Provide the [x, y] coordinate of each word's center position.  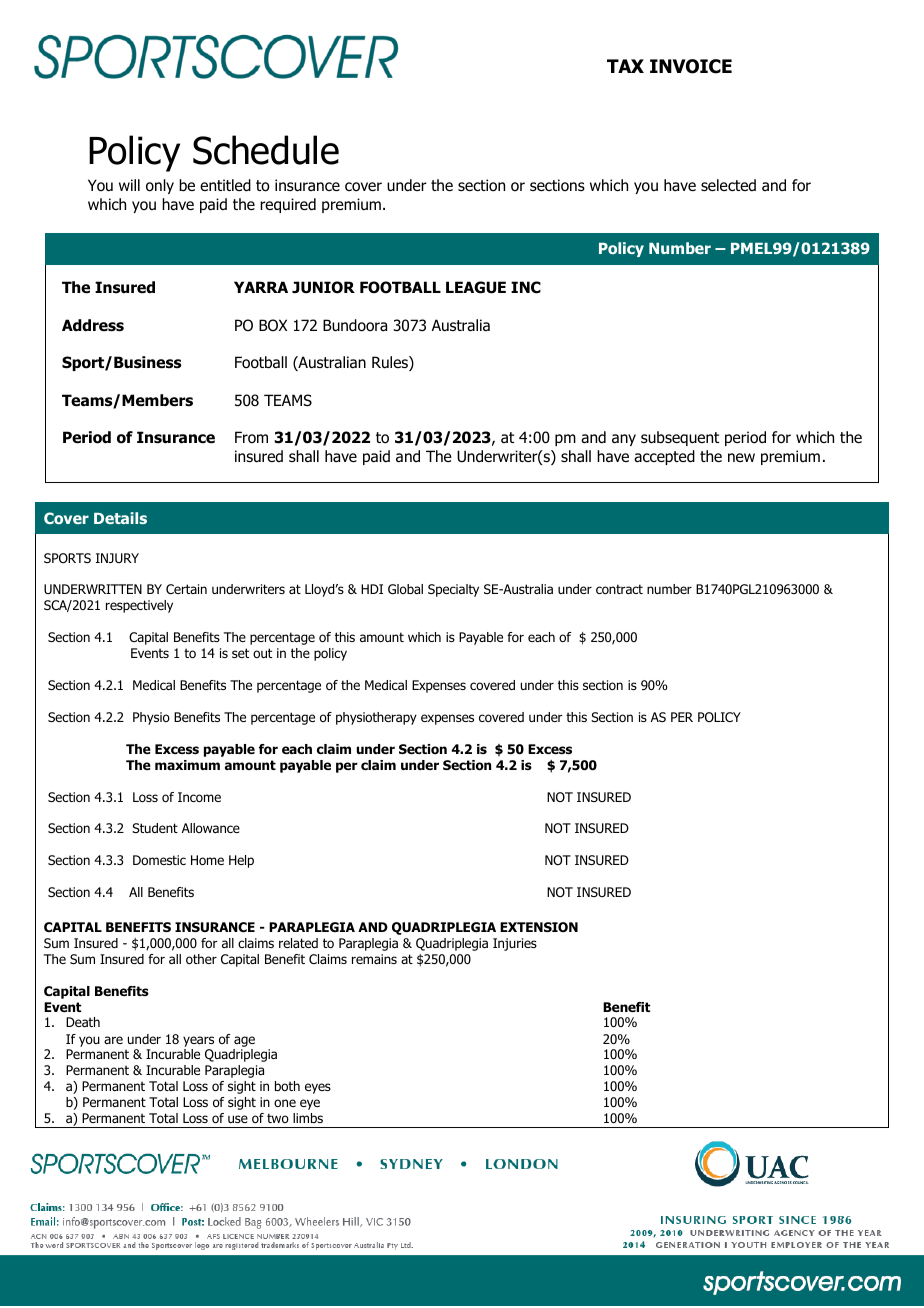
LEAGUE [476, 287]
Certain [186, 589]
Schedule [266, 150]
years [198, 1041]
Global [405, 589]
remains [374, 959]
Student [155, 828]
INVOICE [691, 66]
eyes [318, 1088]
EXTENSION [539, 927]
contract [619, 589]
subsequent [680, 438]
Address [93, 325]
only [160, 186]
